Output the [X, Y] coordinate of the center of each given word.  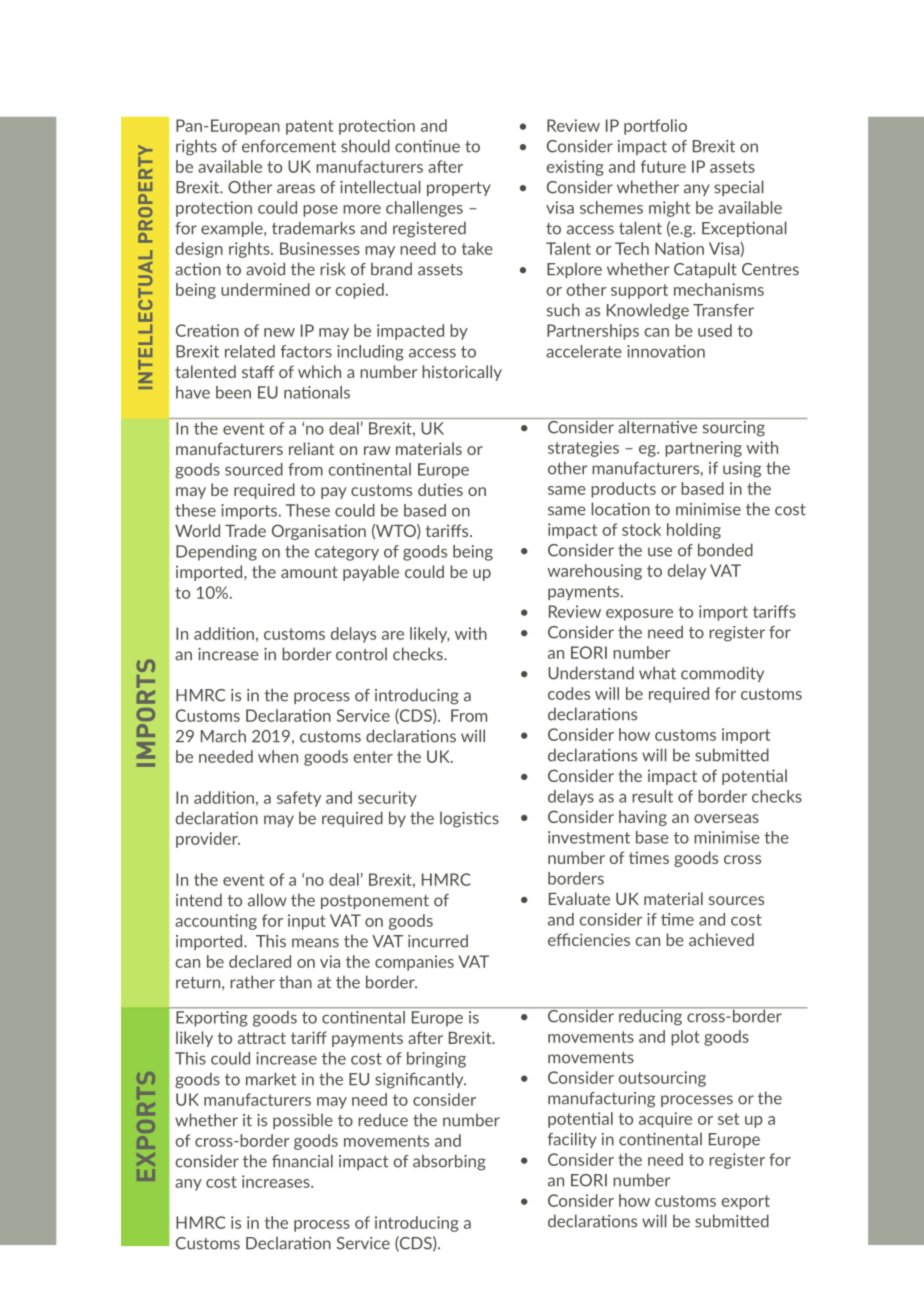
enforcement [289, 146]
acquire [665, 1120]
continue [427, 146]
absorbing [449, 1162]
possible [303, 1121]
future [663, 166]
